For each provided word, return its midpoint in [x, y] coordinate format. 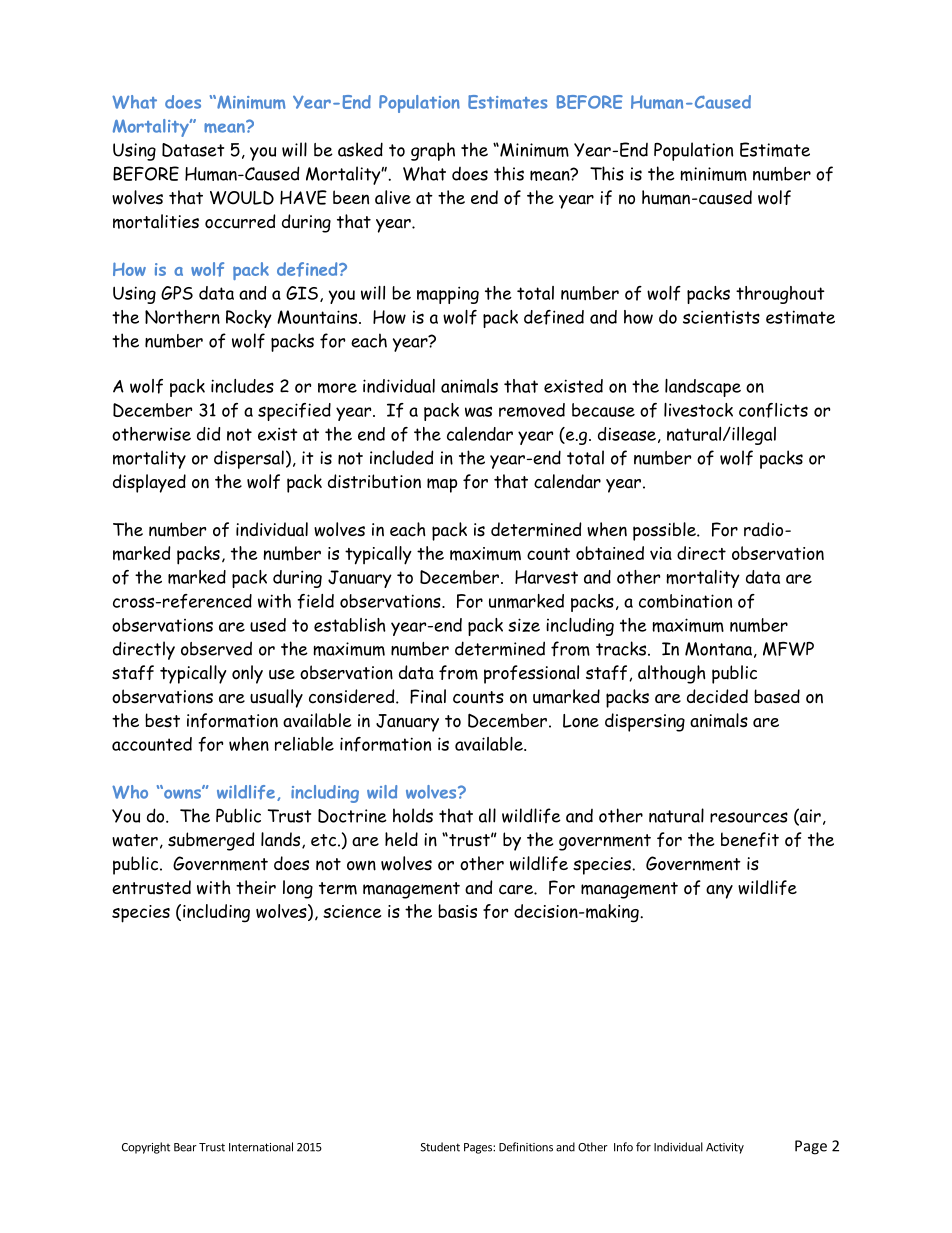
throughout [780, 295]
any [719, 891]
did [208, 434]
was [478, 411]
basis [457, 911]
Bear [185, 1147]
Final [428, 696]
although [672, 674]
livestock [698, 410]
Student [440, 1147]
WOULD [242, 197]
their [256, 887]
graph [433, 151]
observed [216, 648]
